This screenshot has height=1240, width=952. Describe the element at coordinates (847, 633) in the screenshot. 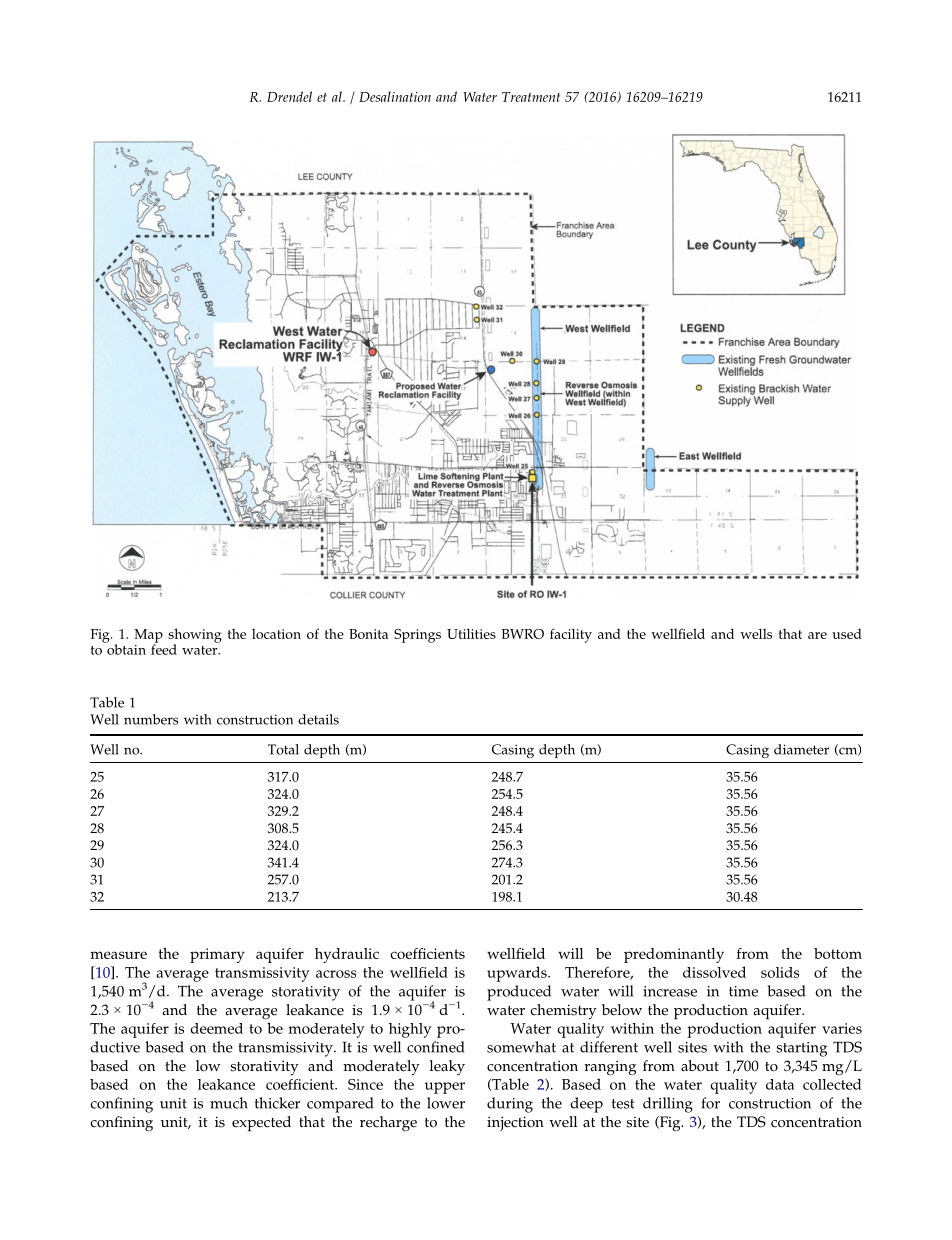

I see `used` at that location.
